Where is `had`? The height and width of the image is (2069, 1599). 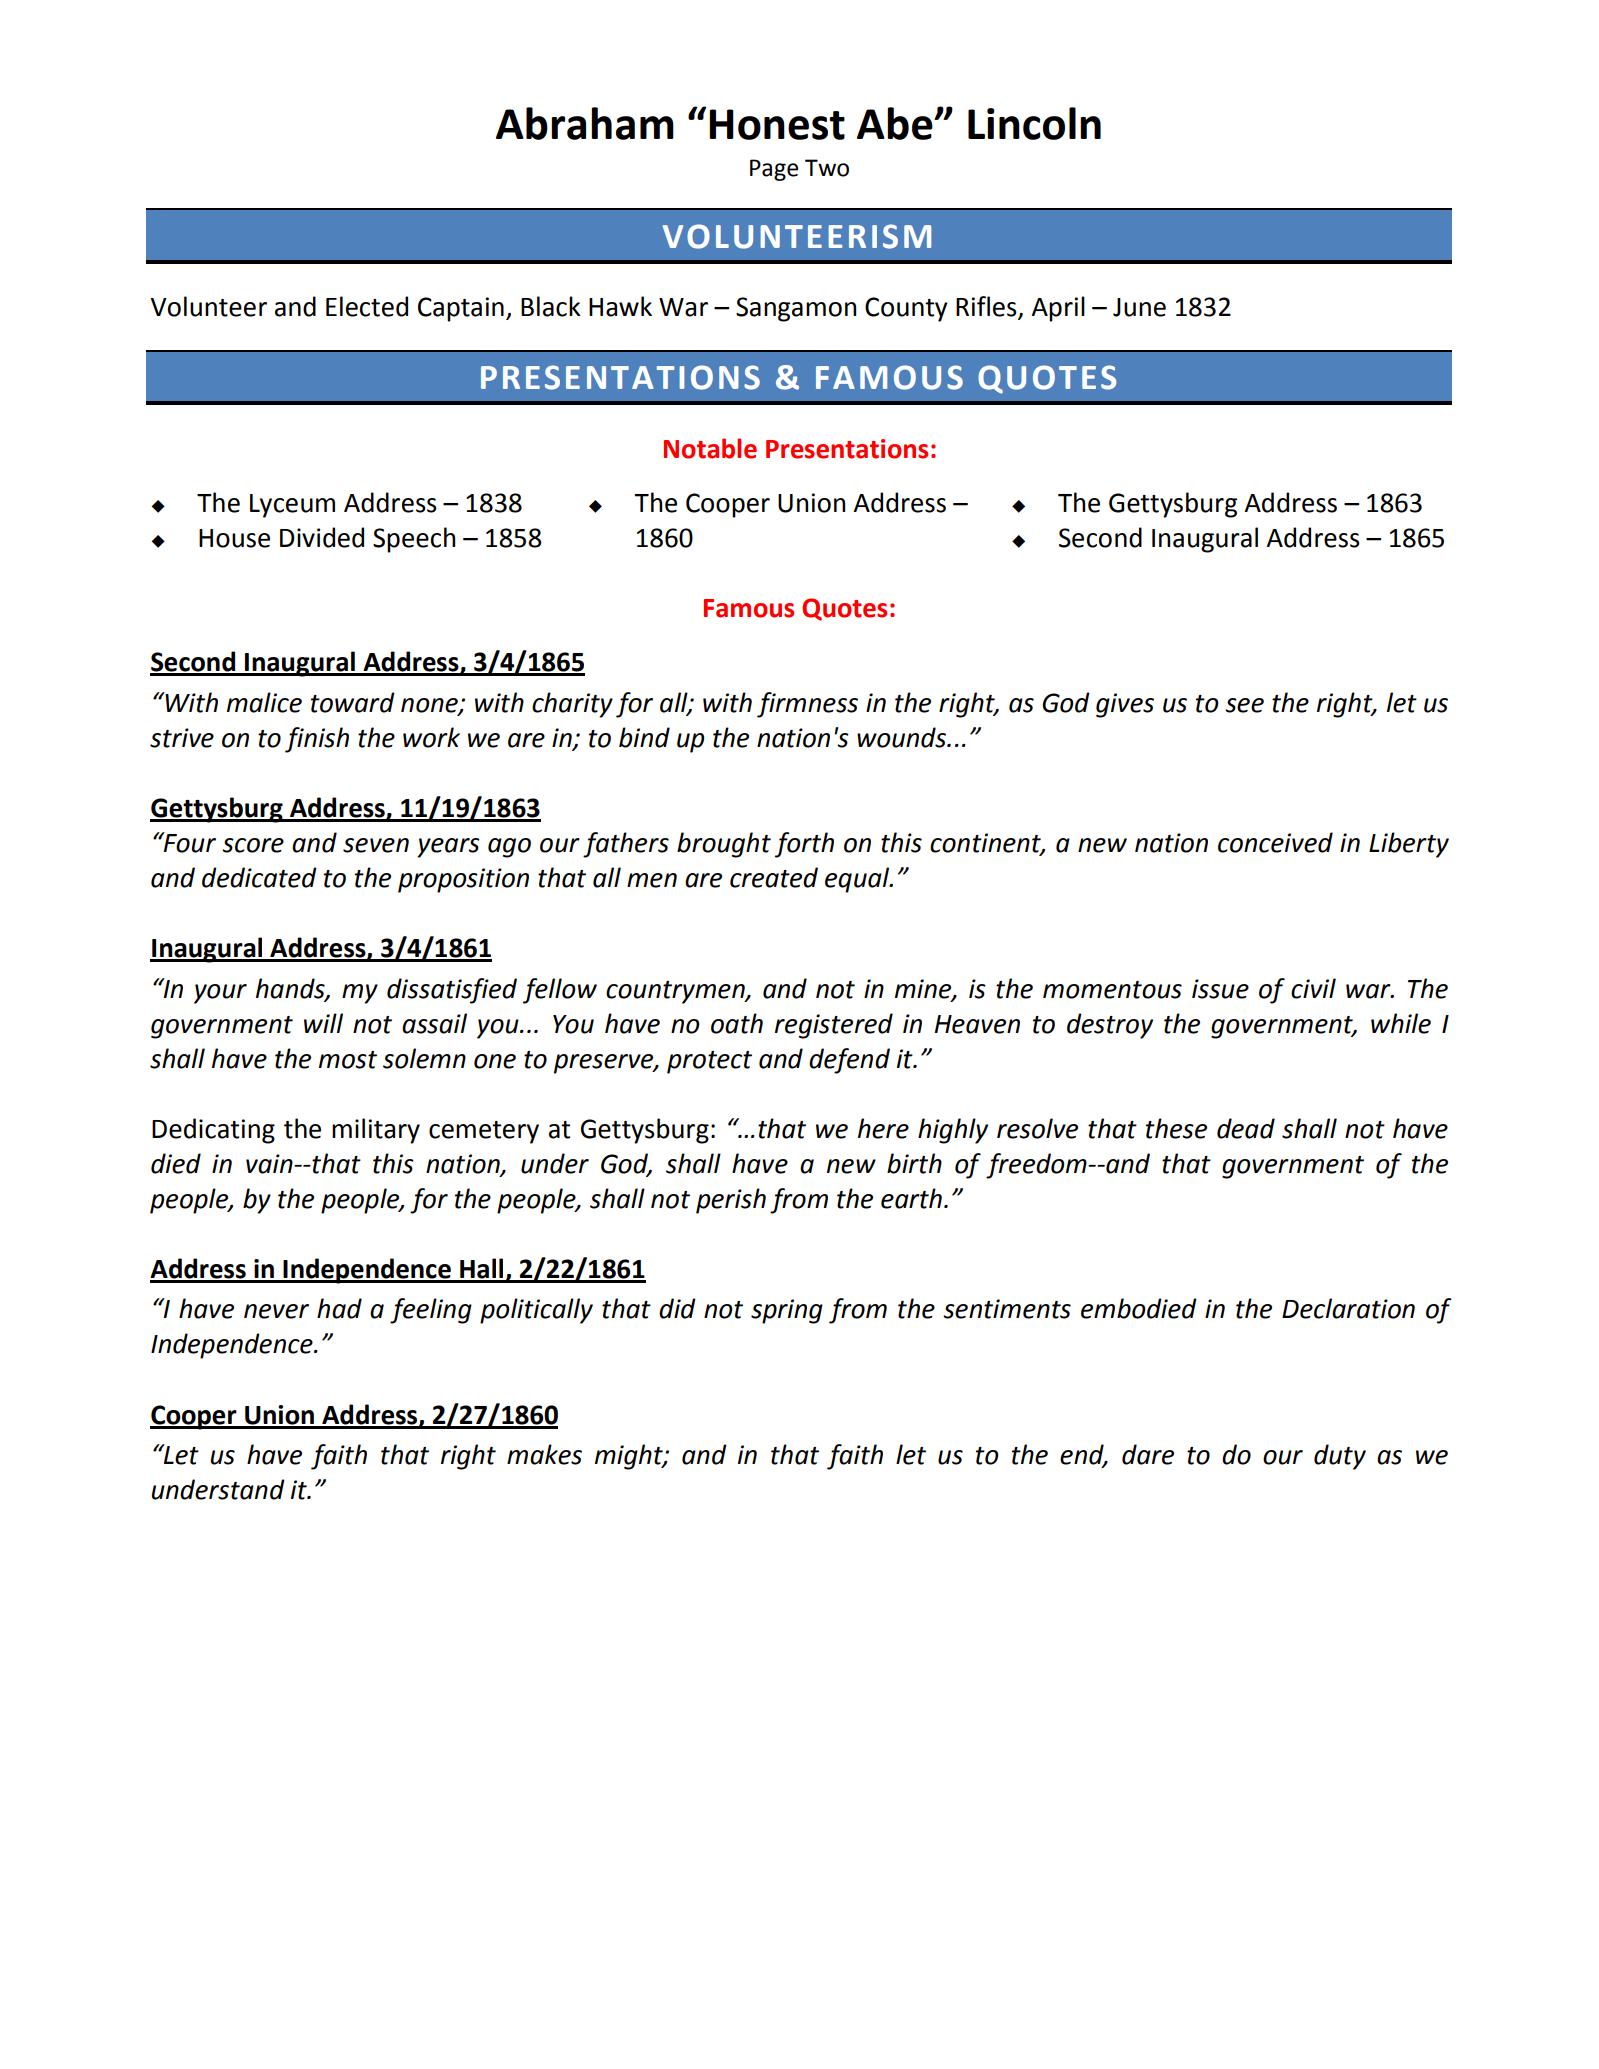
had is located at coordinates (339, 1308).
